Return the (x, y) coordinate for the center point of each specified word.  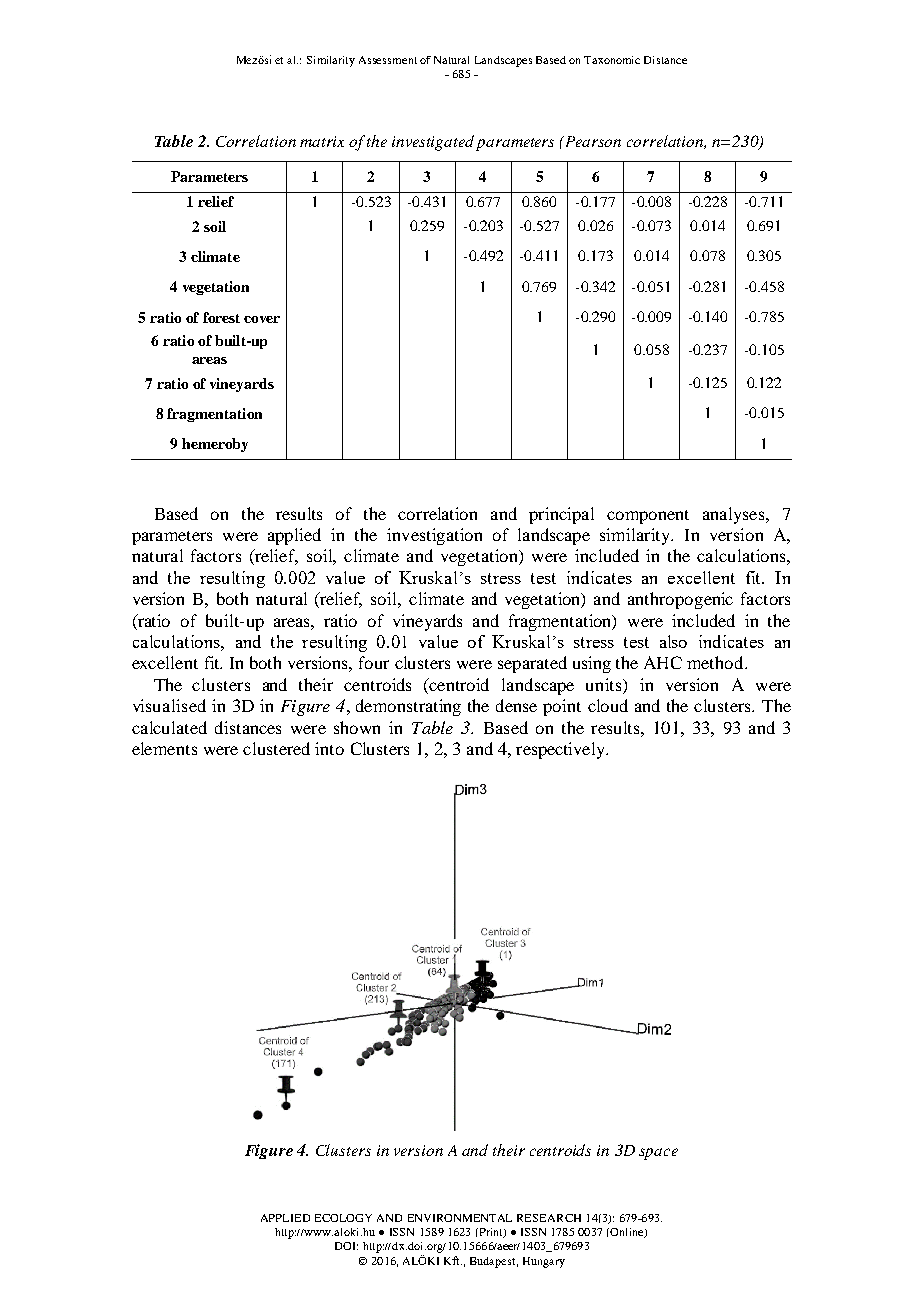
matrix (322, 141)
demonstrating (408, 707)
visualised (169, 705)
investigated (433, 143)
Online (627, 1233)
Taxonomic (612, 60)
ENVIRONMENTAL (460, 1218)
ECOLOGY (343, 1218)
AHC (663, 662)
